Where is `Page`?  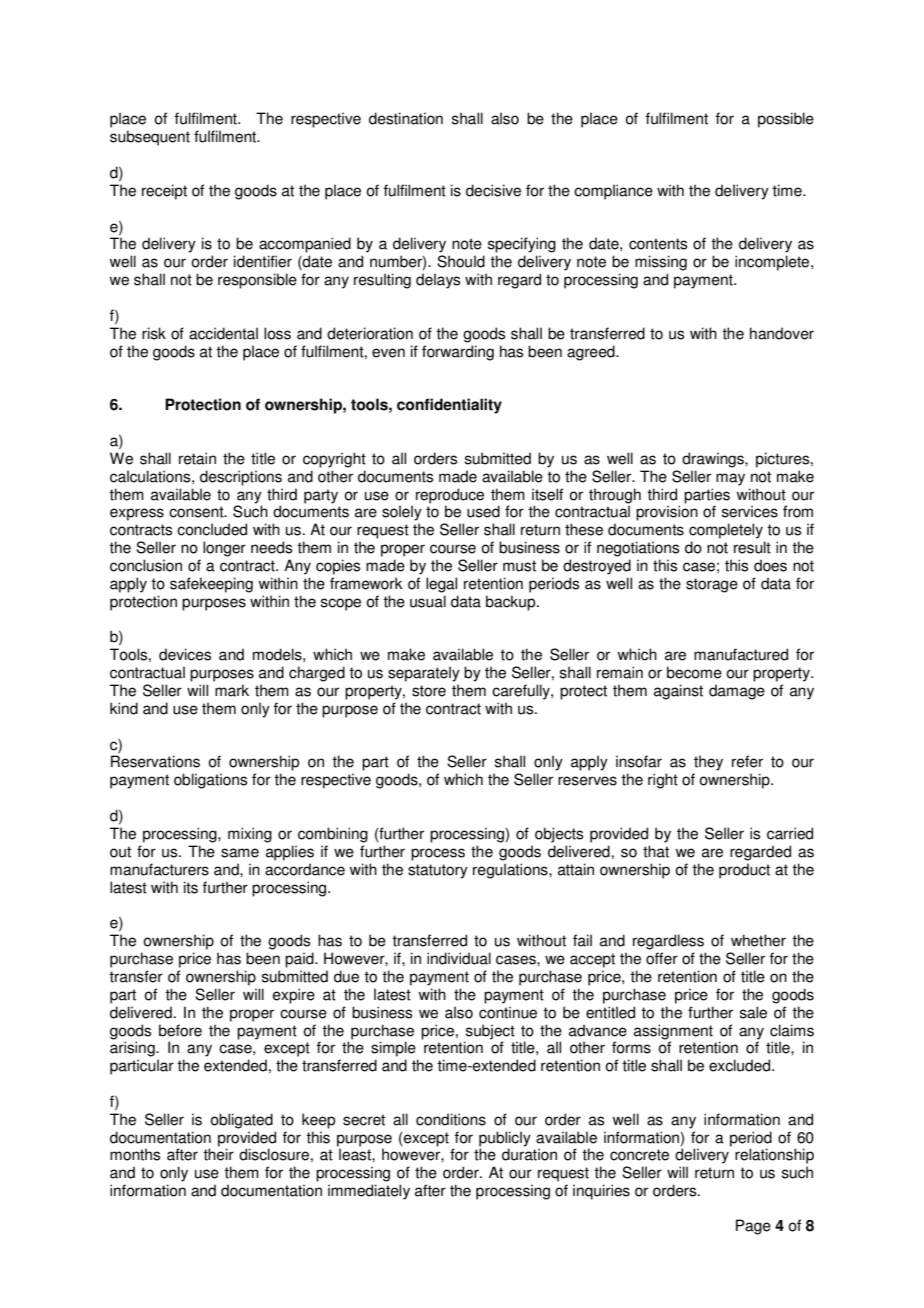
Page is located at coordinates (753, 1227).
